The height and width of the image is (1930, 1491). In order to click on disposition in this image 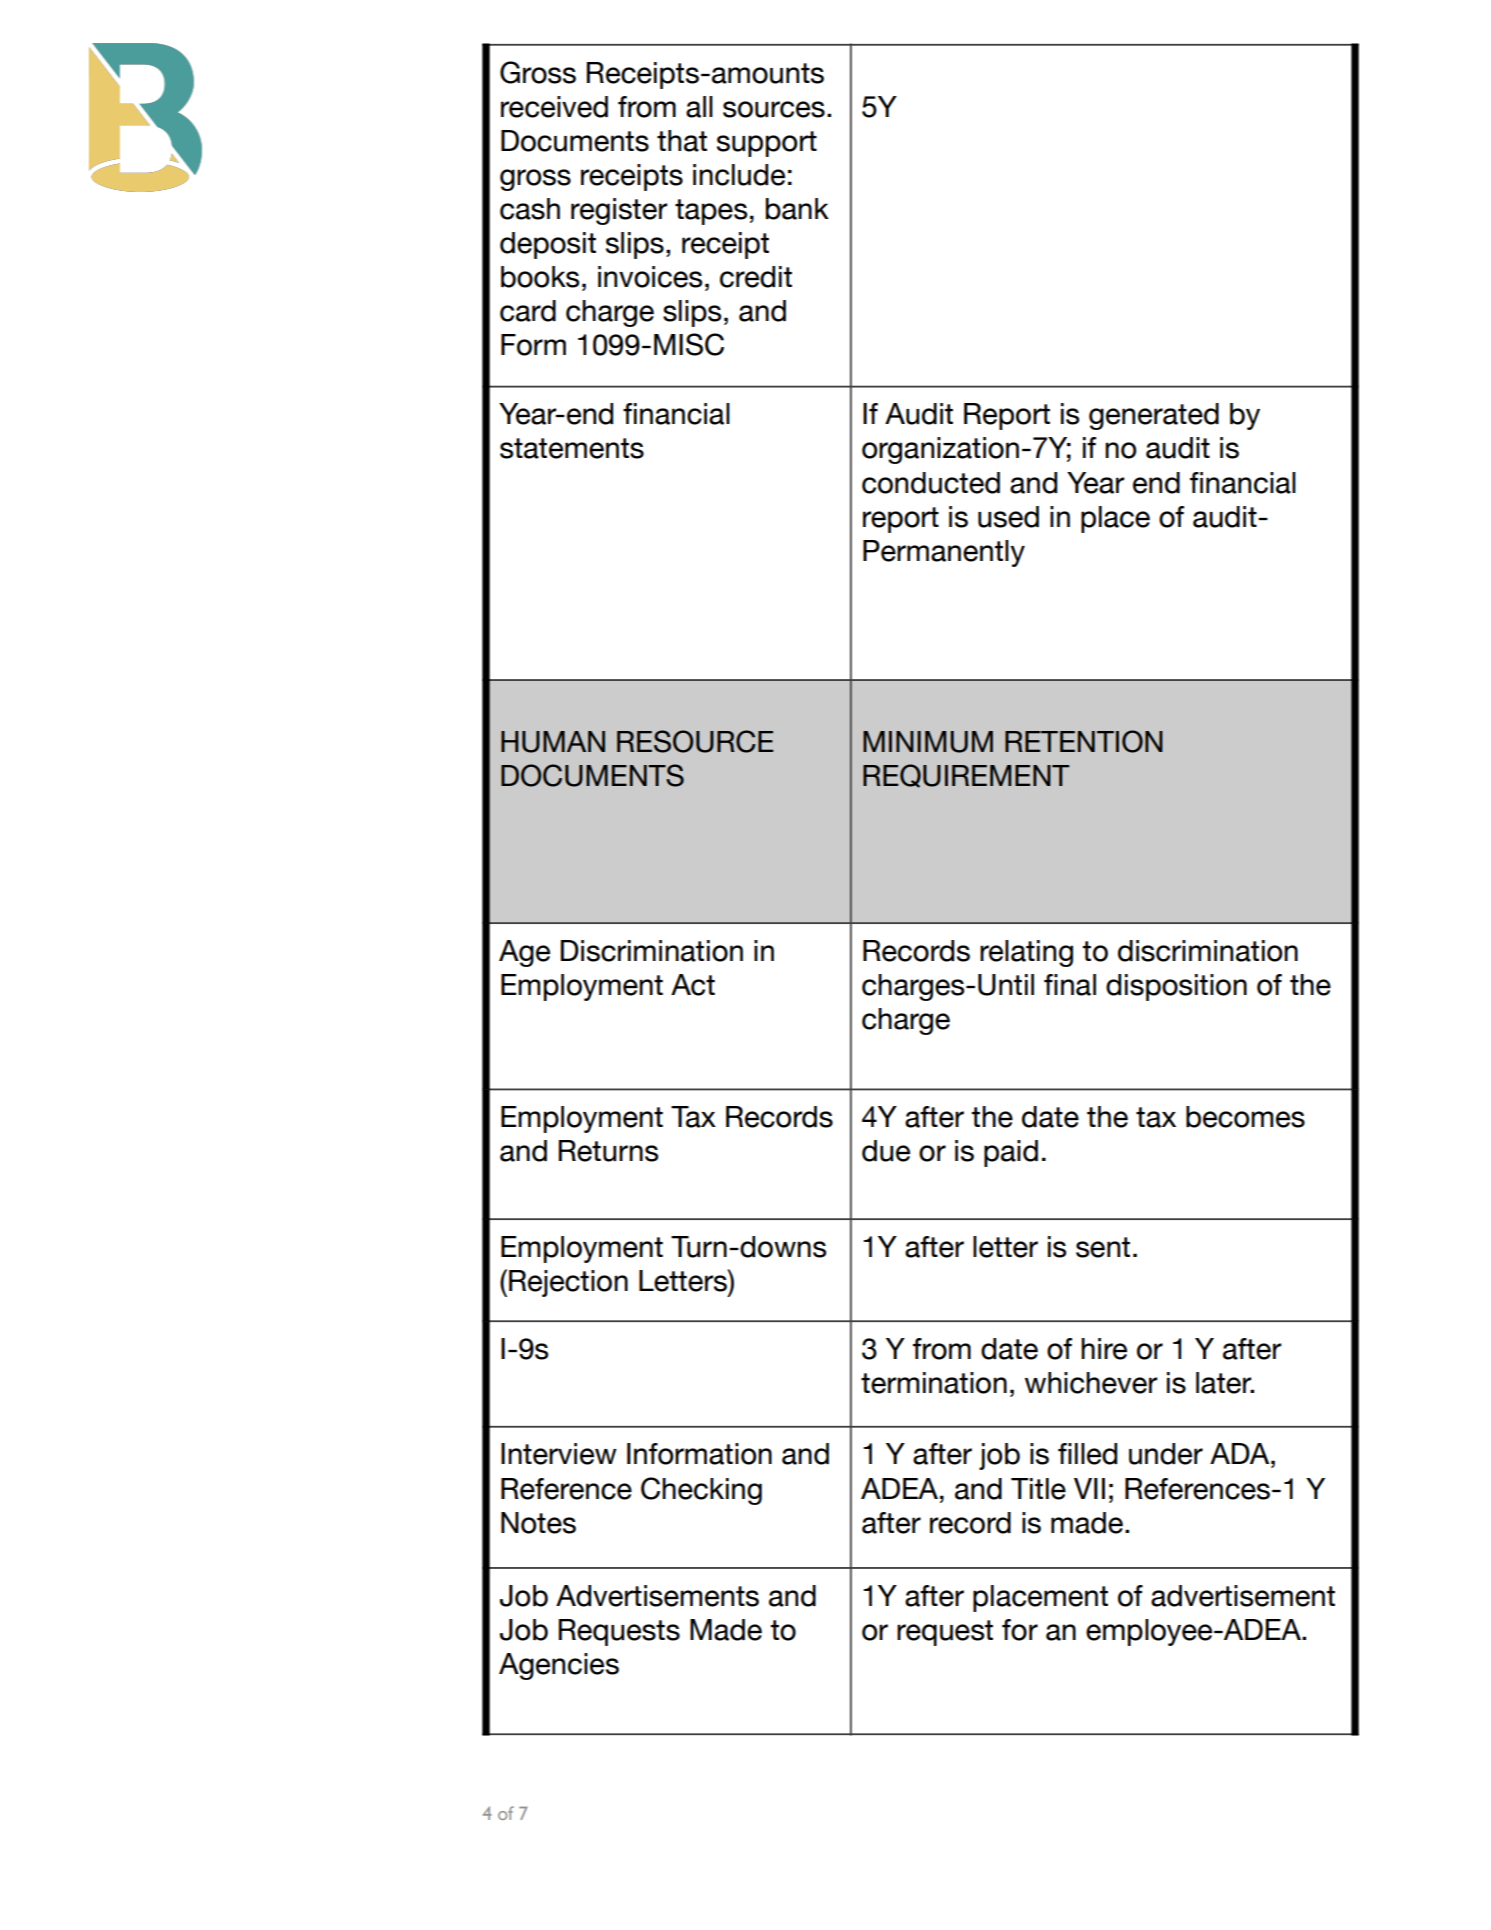, I will do `click(1176, 987)`.
